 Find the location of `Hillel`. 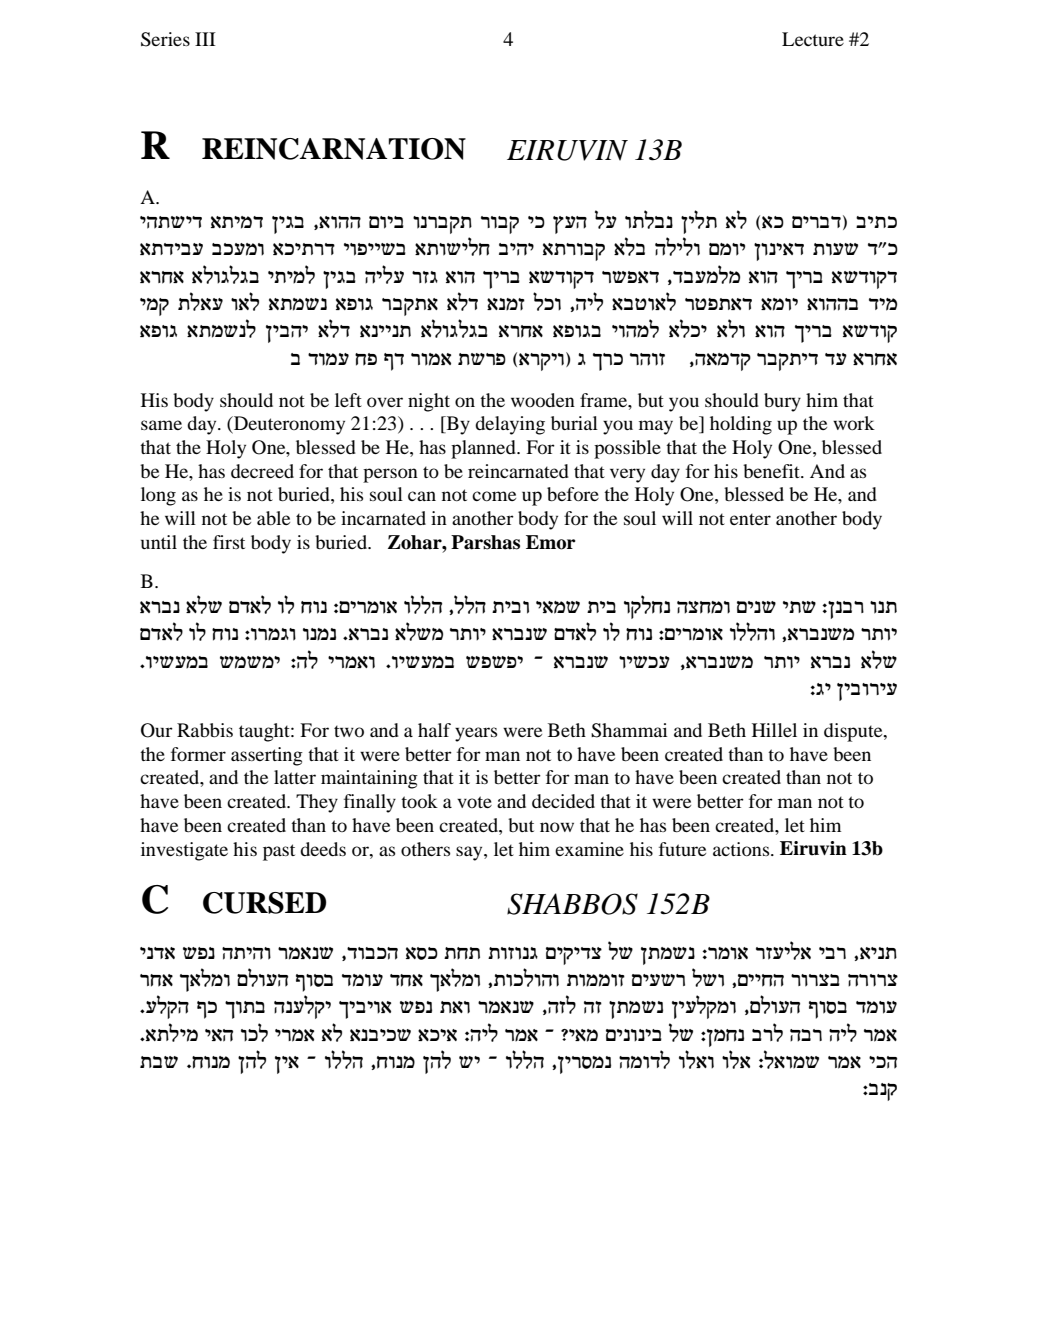

Hillel is located at coordinates (774, 730).
